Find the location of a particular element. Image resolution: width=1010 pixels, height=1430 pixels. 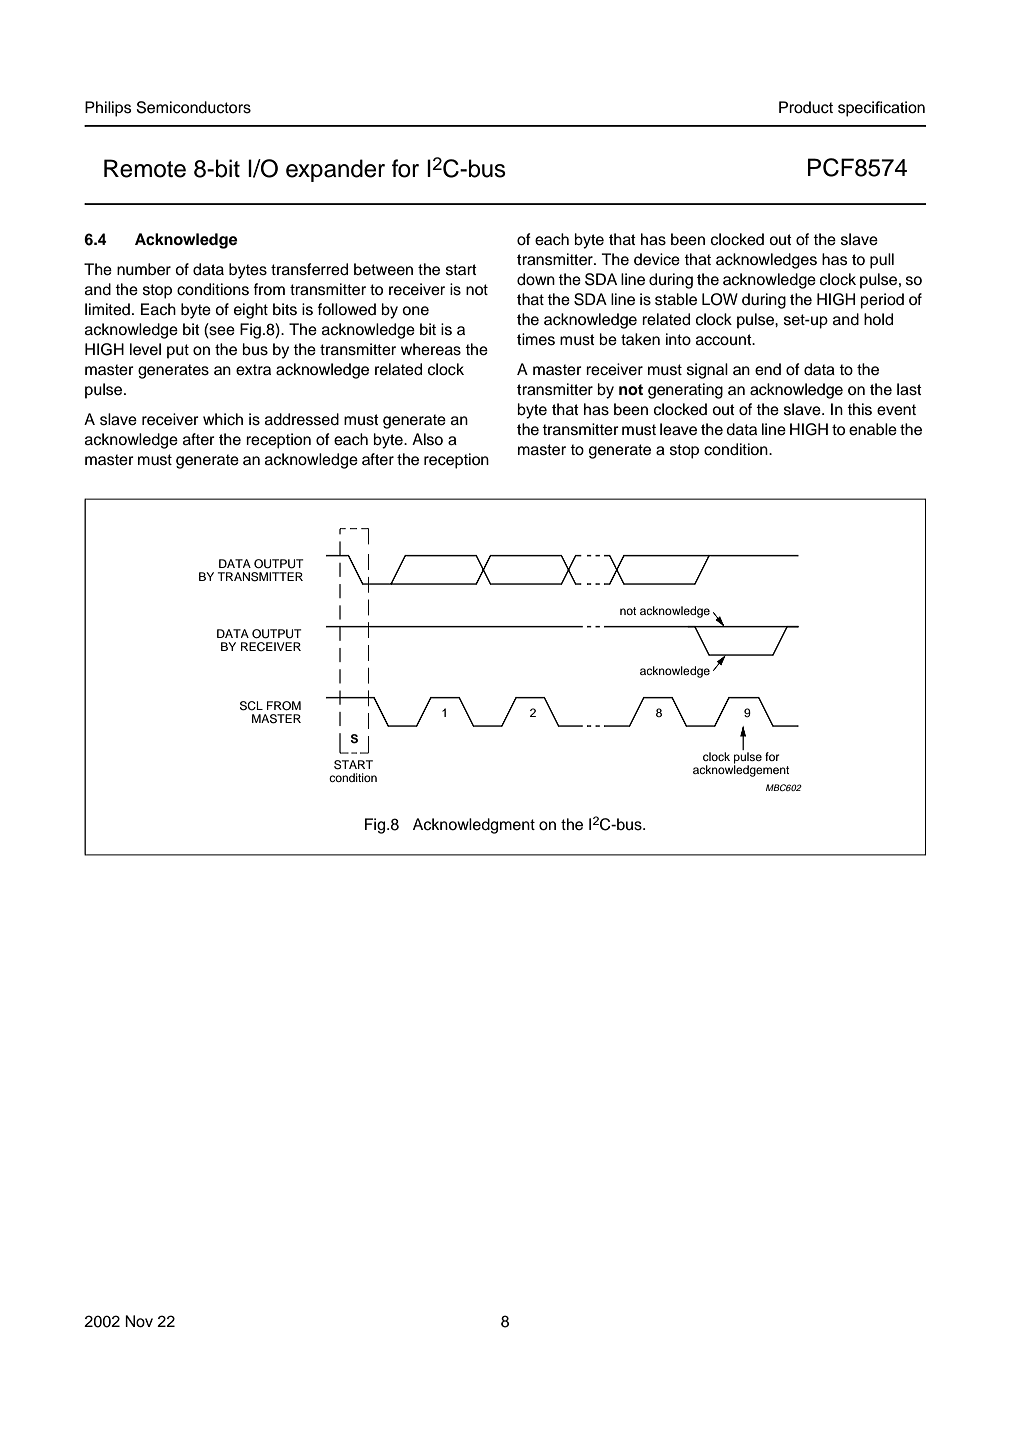

enable is located at coordinates (873, 429).
